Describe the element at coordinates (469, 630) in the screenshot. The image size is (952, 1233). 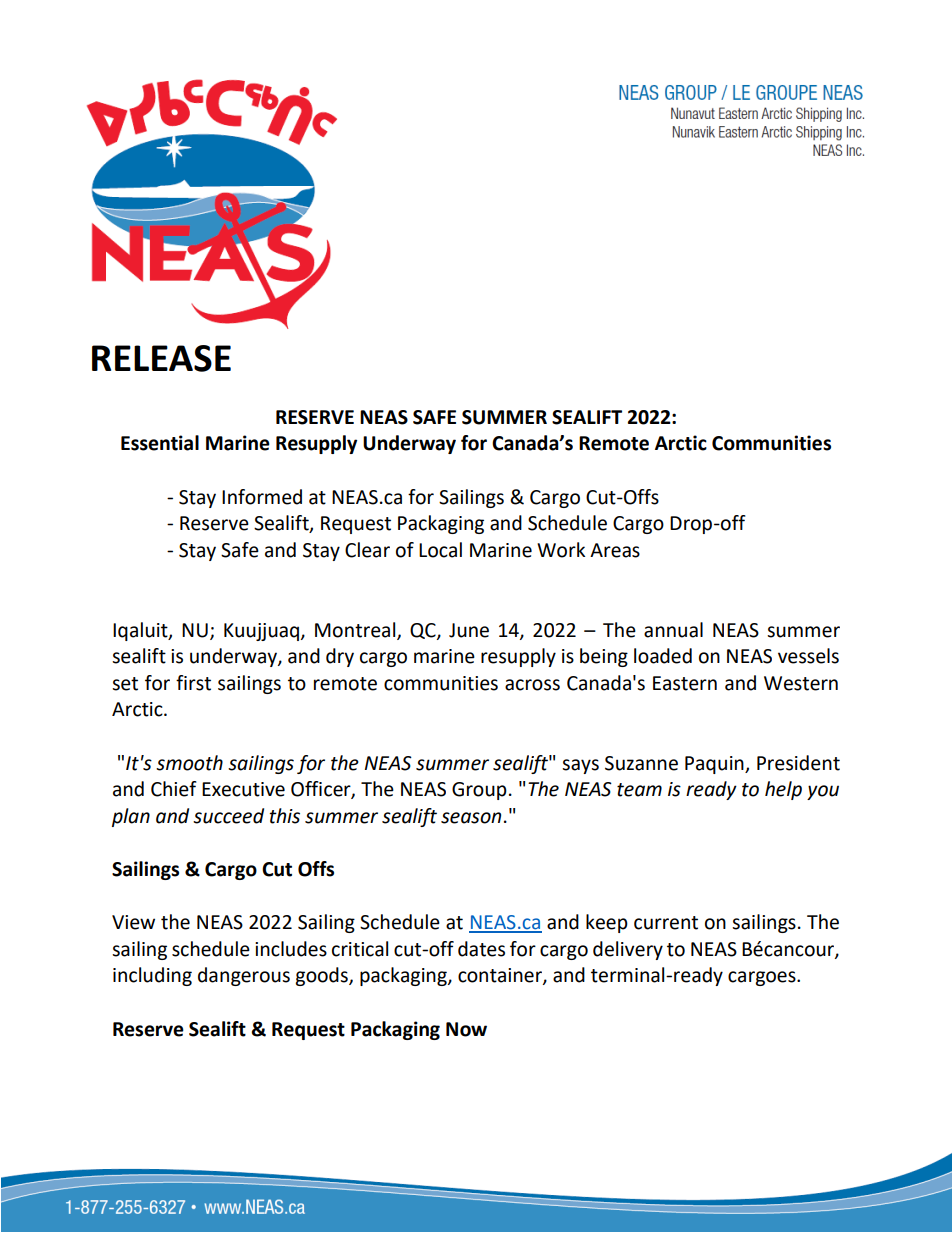
I see `June` at that location.
